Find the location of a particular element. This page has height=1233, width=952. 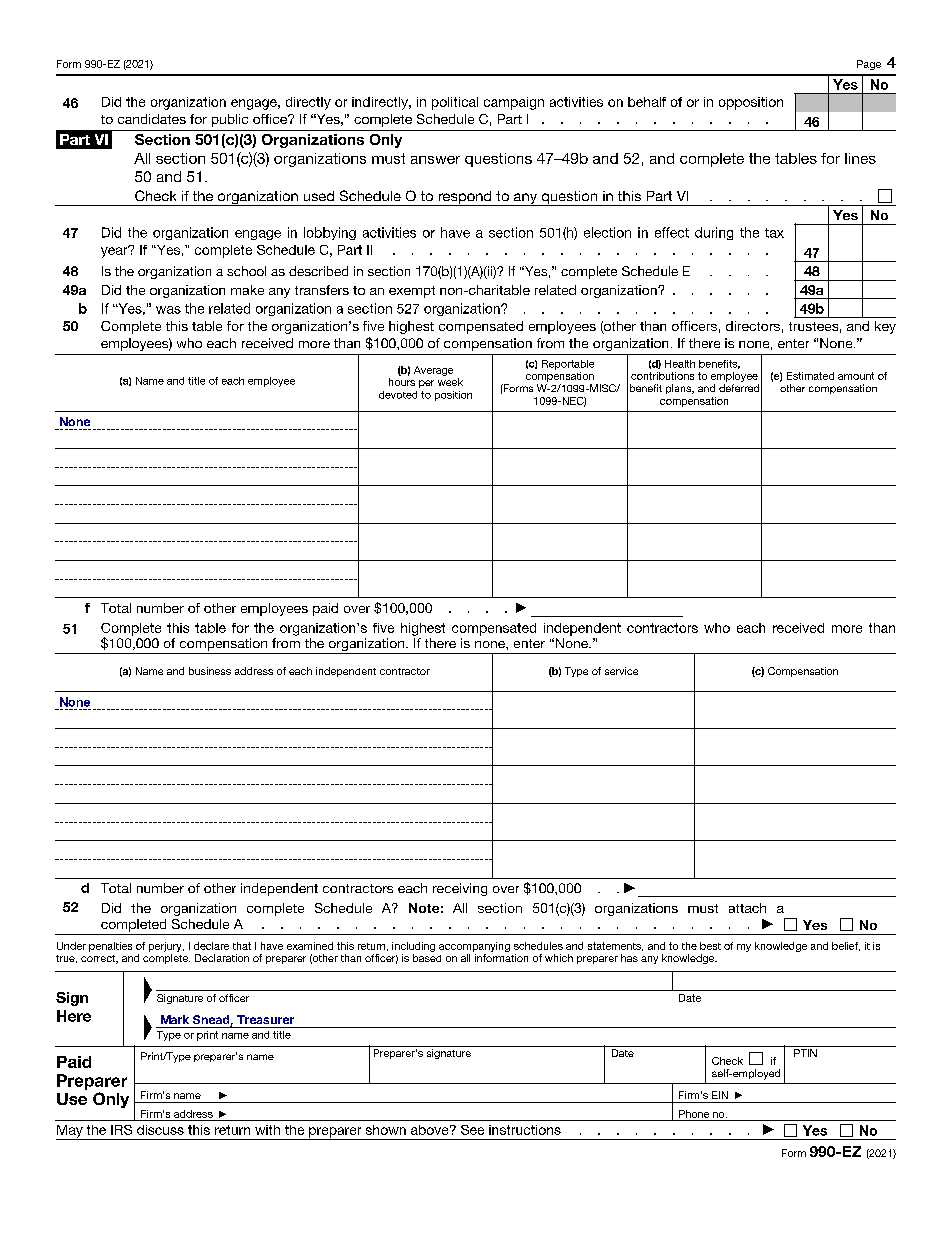

Page is located at coordinates (869, 65).
